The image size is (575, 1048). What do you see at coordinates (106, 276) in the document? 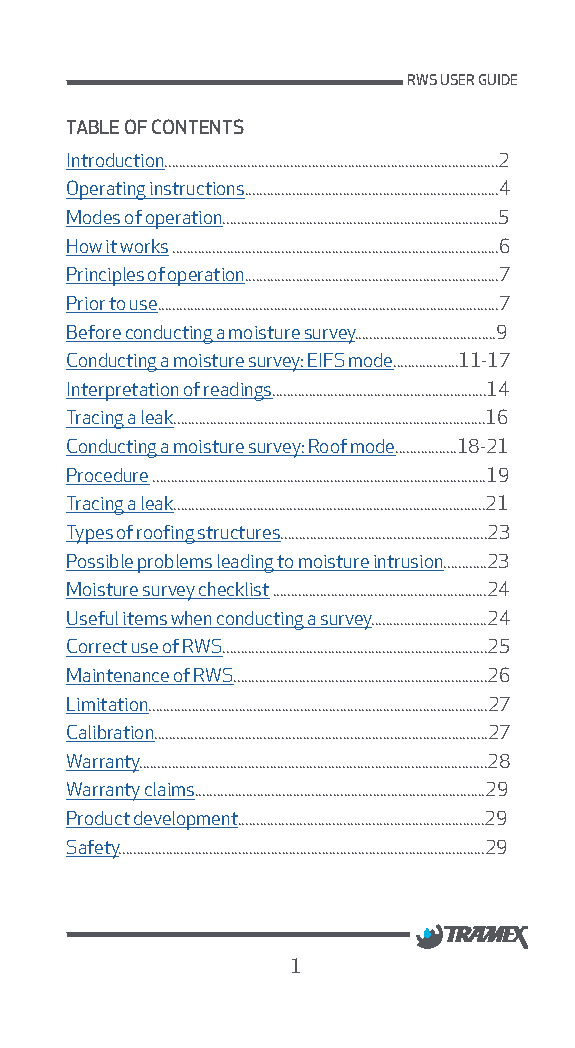
I see `Principles` at bounding box center [106, 276].
